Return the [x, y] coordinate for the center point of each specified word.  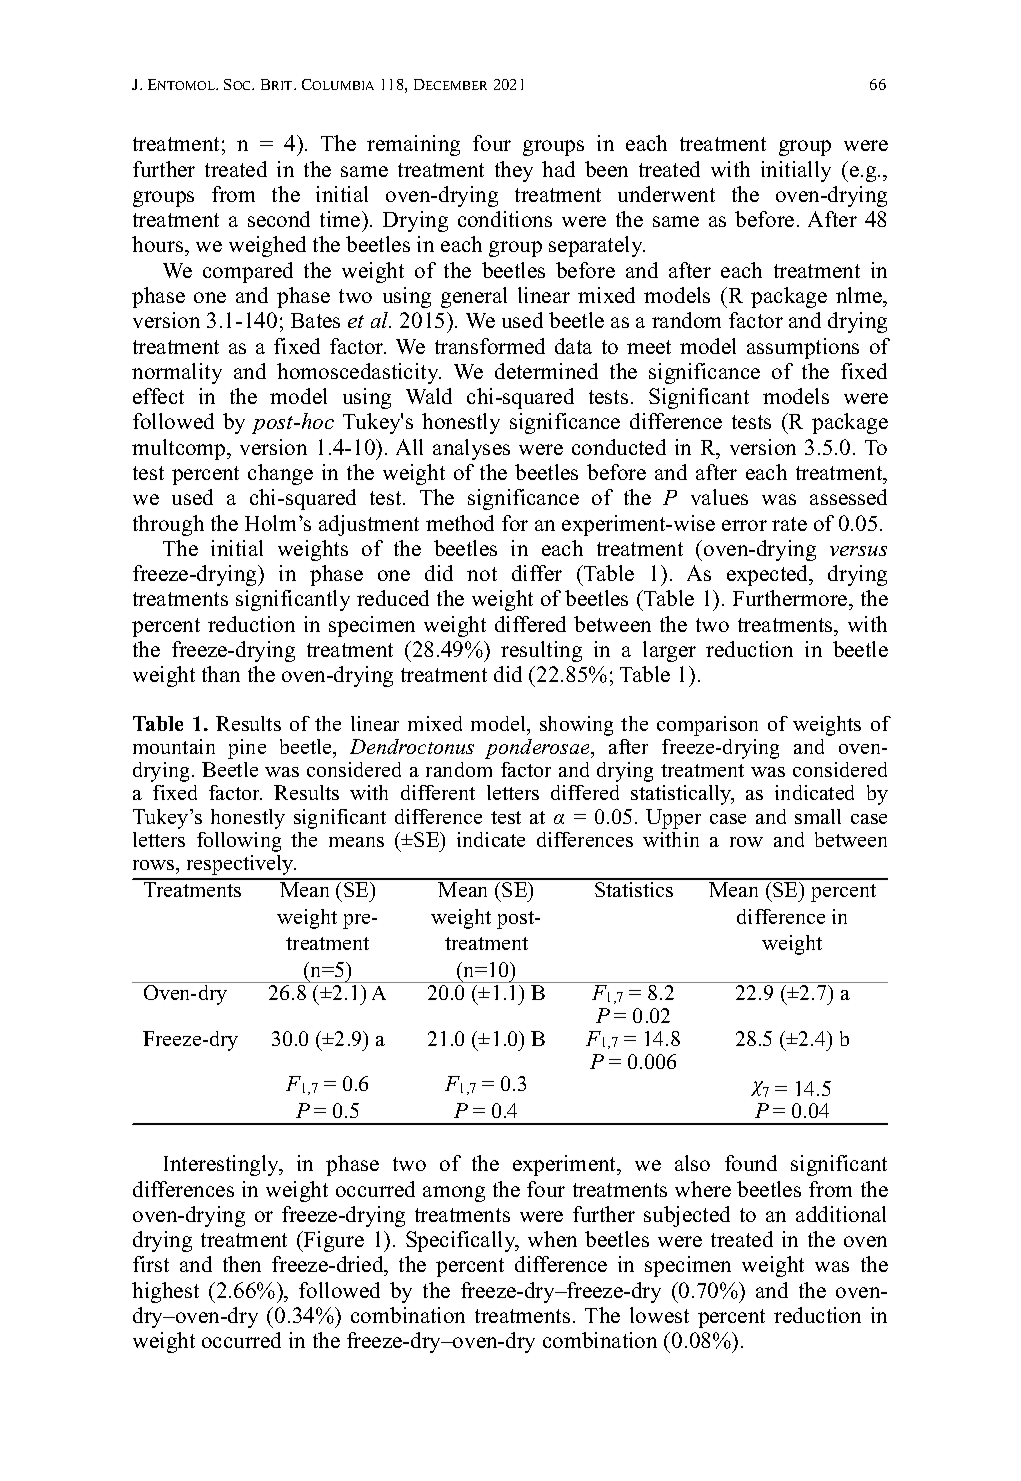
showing [576, 726]
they [514, 171]
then [242, 1264]
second [279, 219]
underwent [666, 194]
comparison [707, 726]
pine [247, 749]
